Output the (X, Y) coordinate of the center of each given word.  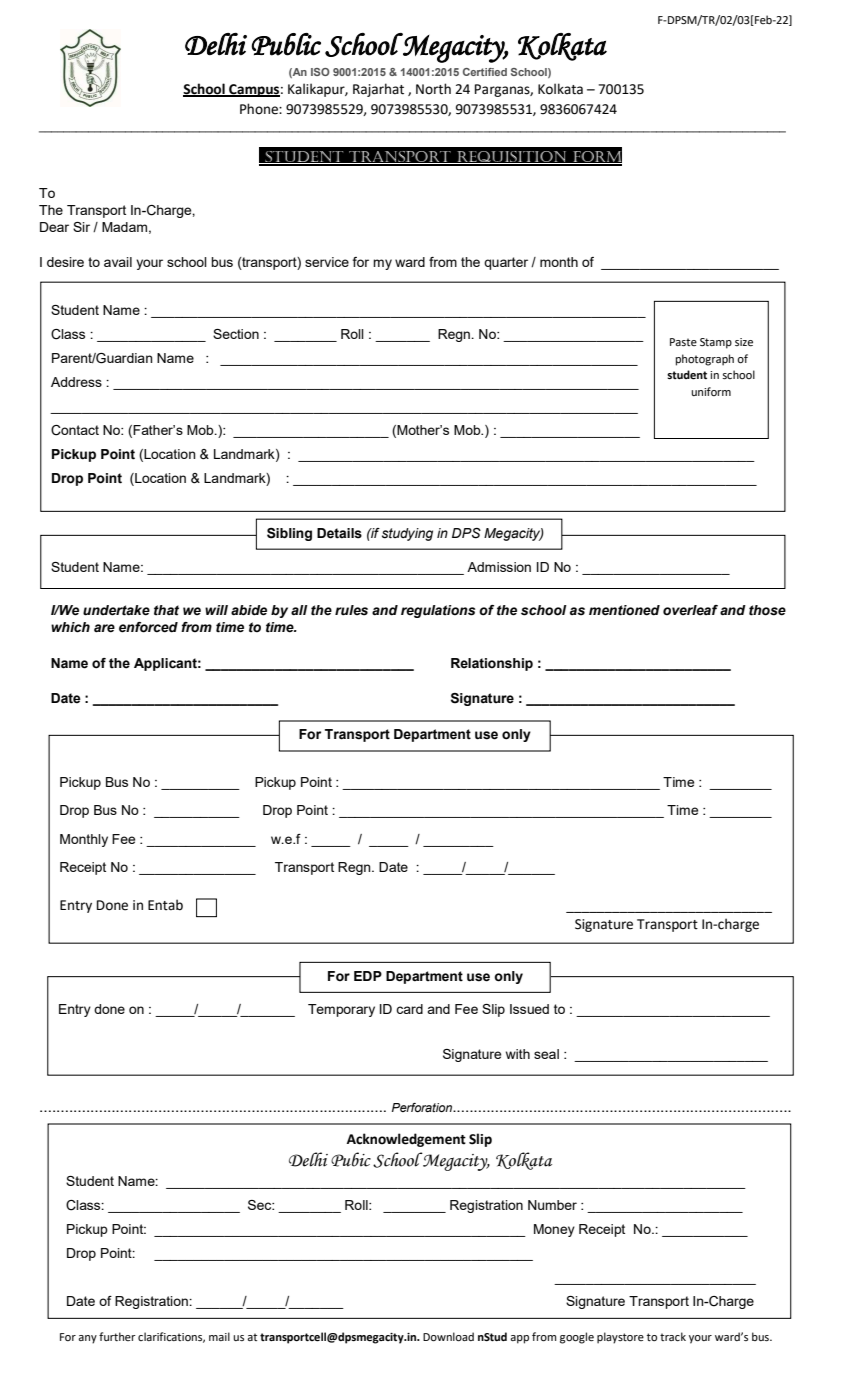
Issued (529, 1009)
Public (286, 44)
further (117, 1336)
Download (448, 1337)
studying (407, 534)
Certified (485, 72)
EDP (368, 976)
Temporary (341, 1010)
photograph (705, 360)
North (433, 89)
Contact (75, 430)
